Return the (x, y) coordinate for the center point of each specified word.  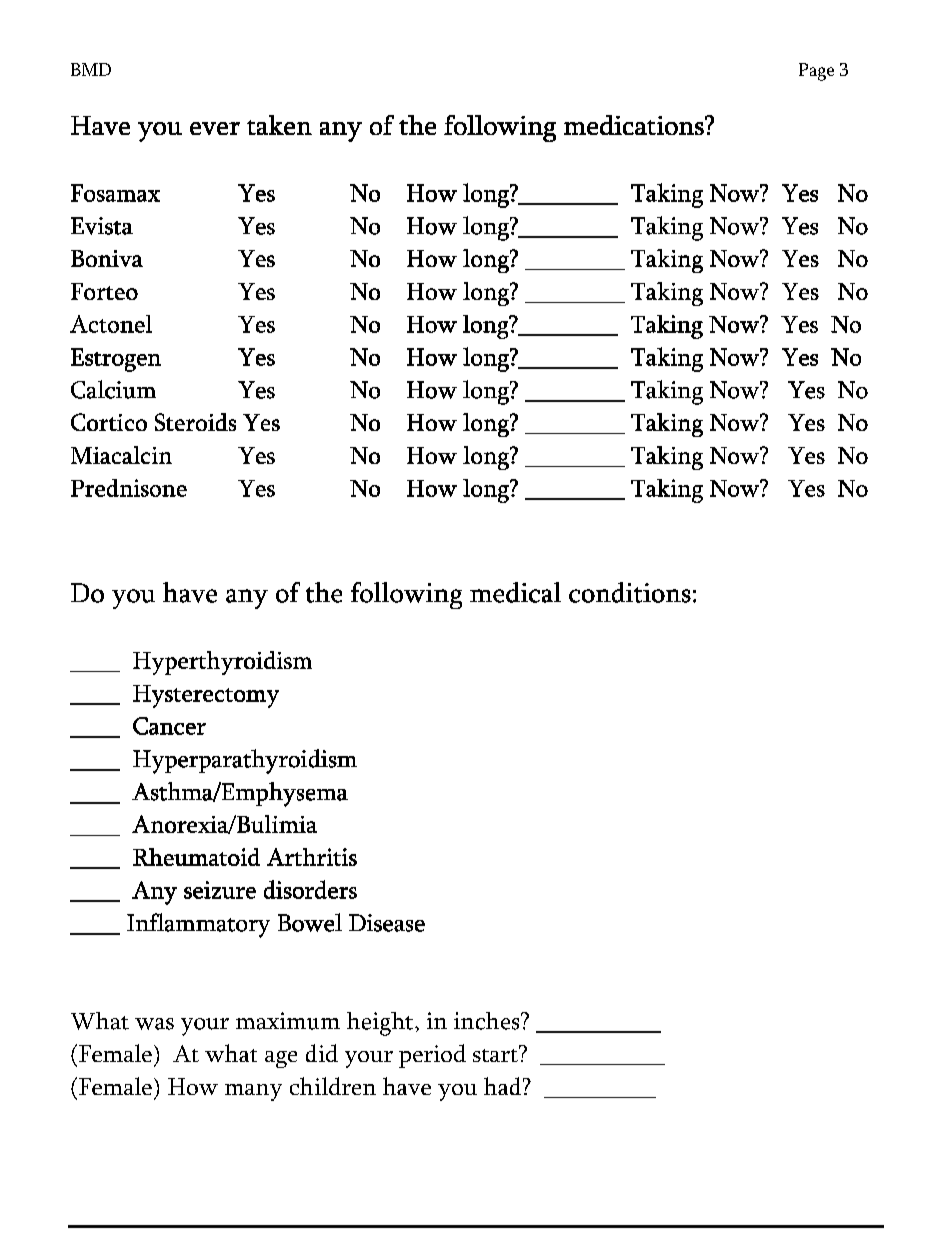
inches (488, 1021)
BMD (91, 69)
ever (215, 128)
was (154, 1024)
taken (279, 125)
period (432, 1056)
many (253, 1092)
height (381, 1024)
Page (816, 72)
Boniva (107, 258)
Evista (102, 226)
